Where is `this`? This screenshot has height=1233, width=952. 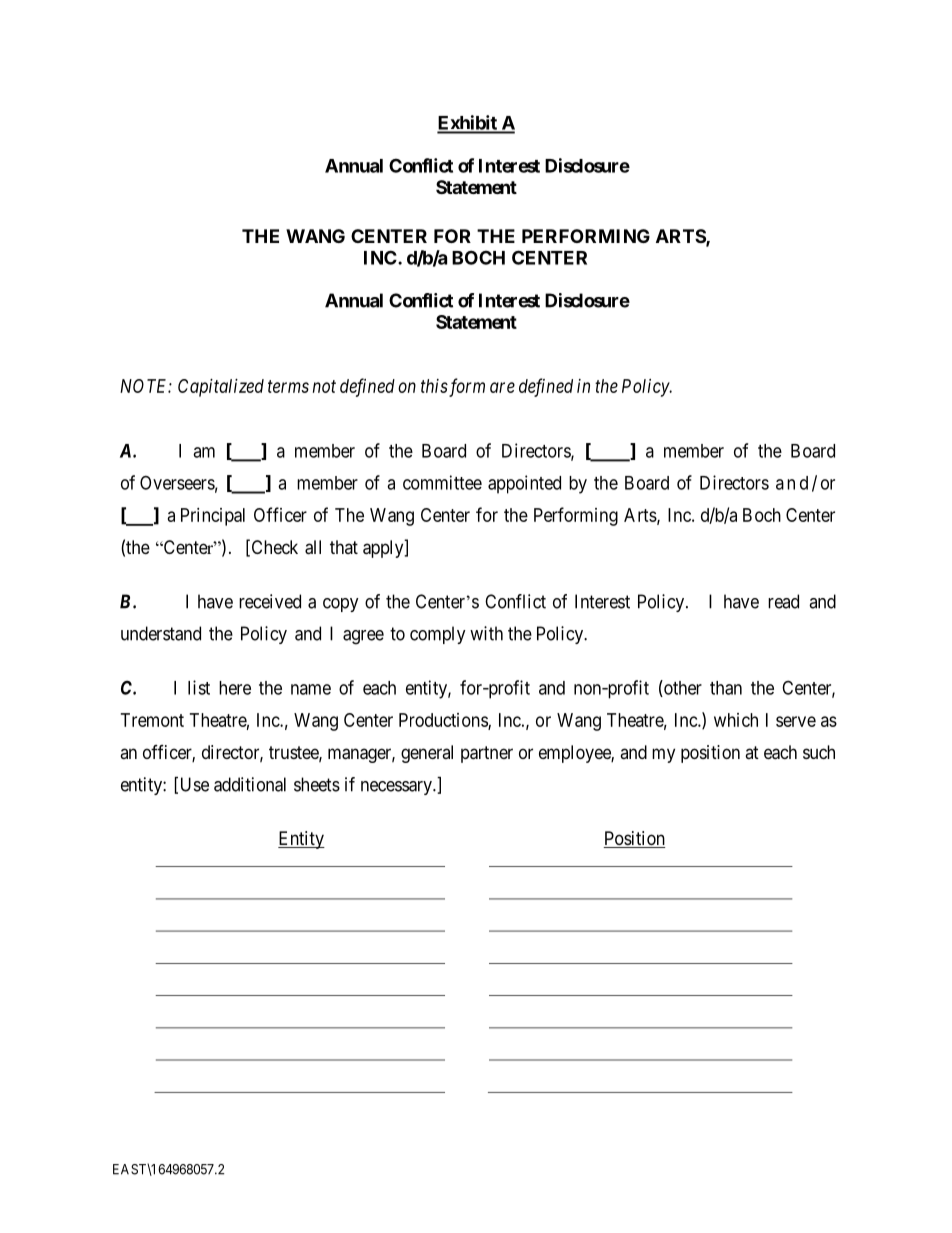
this is located at coordinates (434, 386).
